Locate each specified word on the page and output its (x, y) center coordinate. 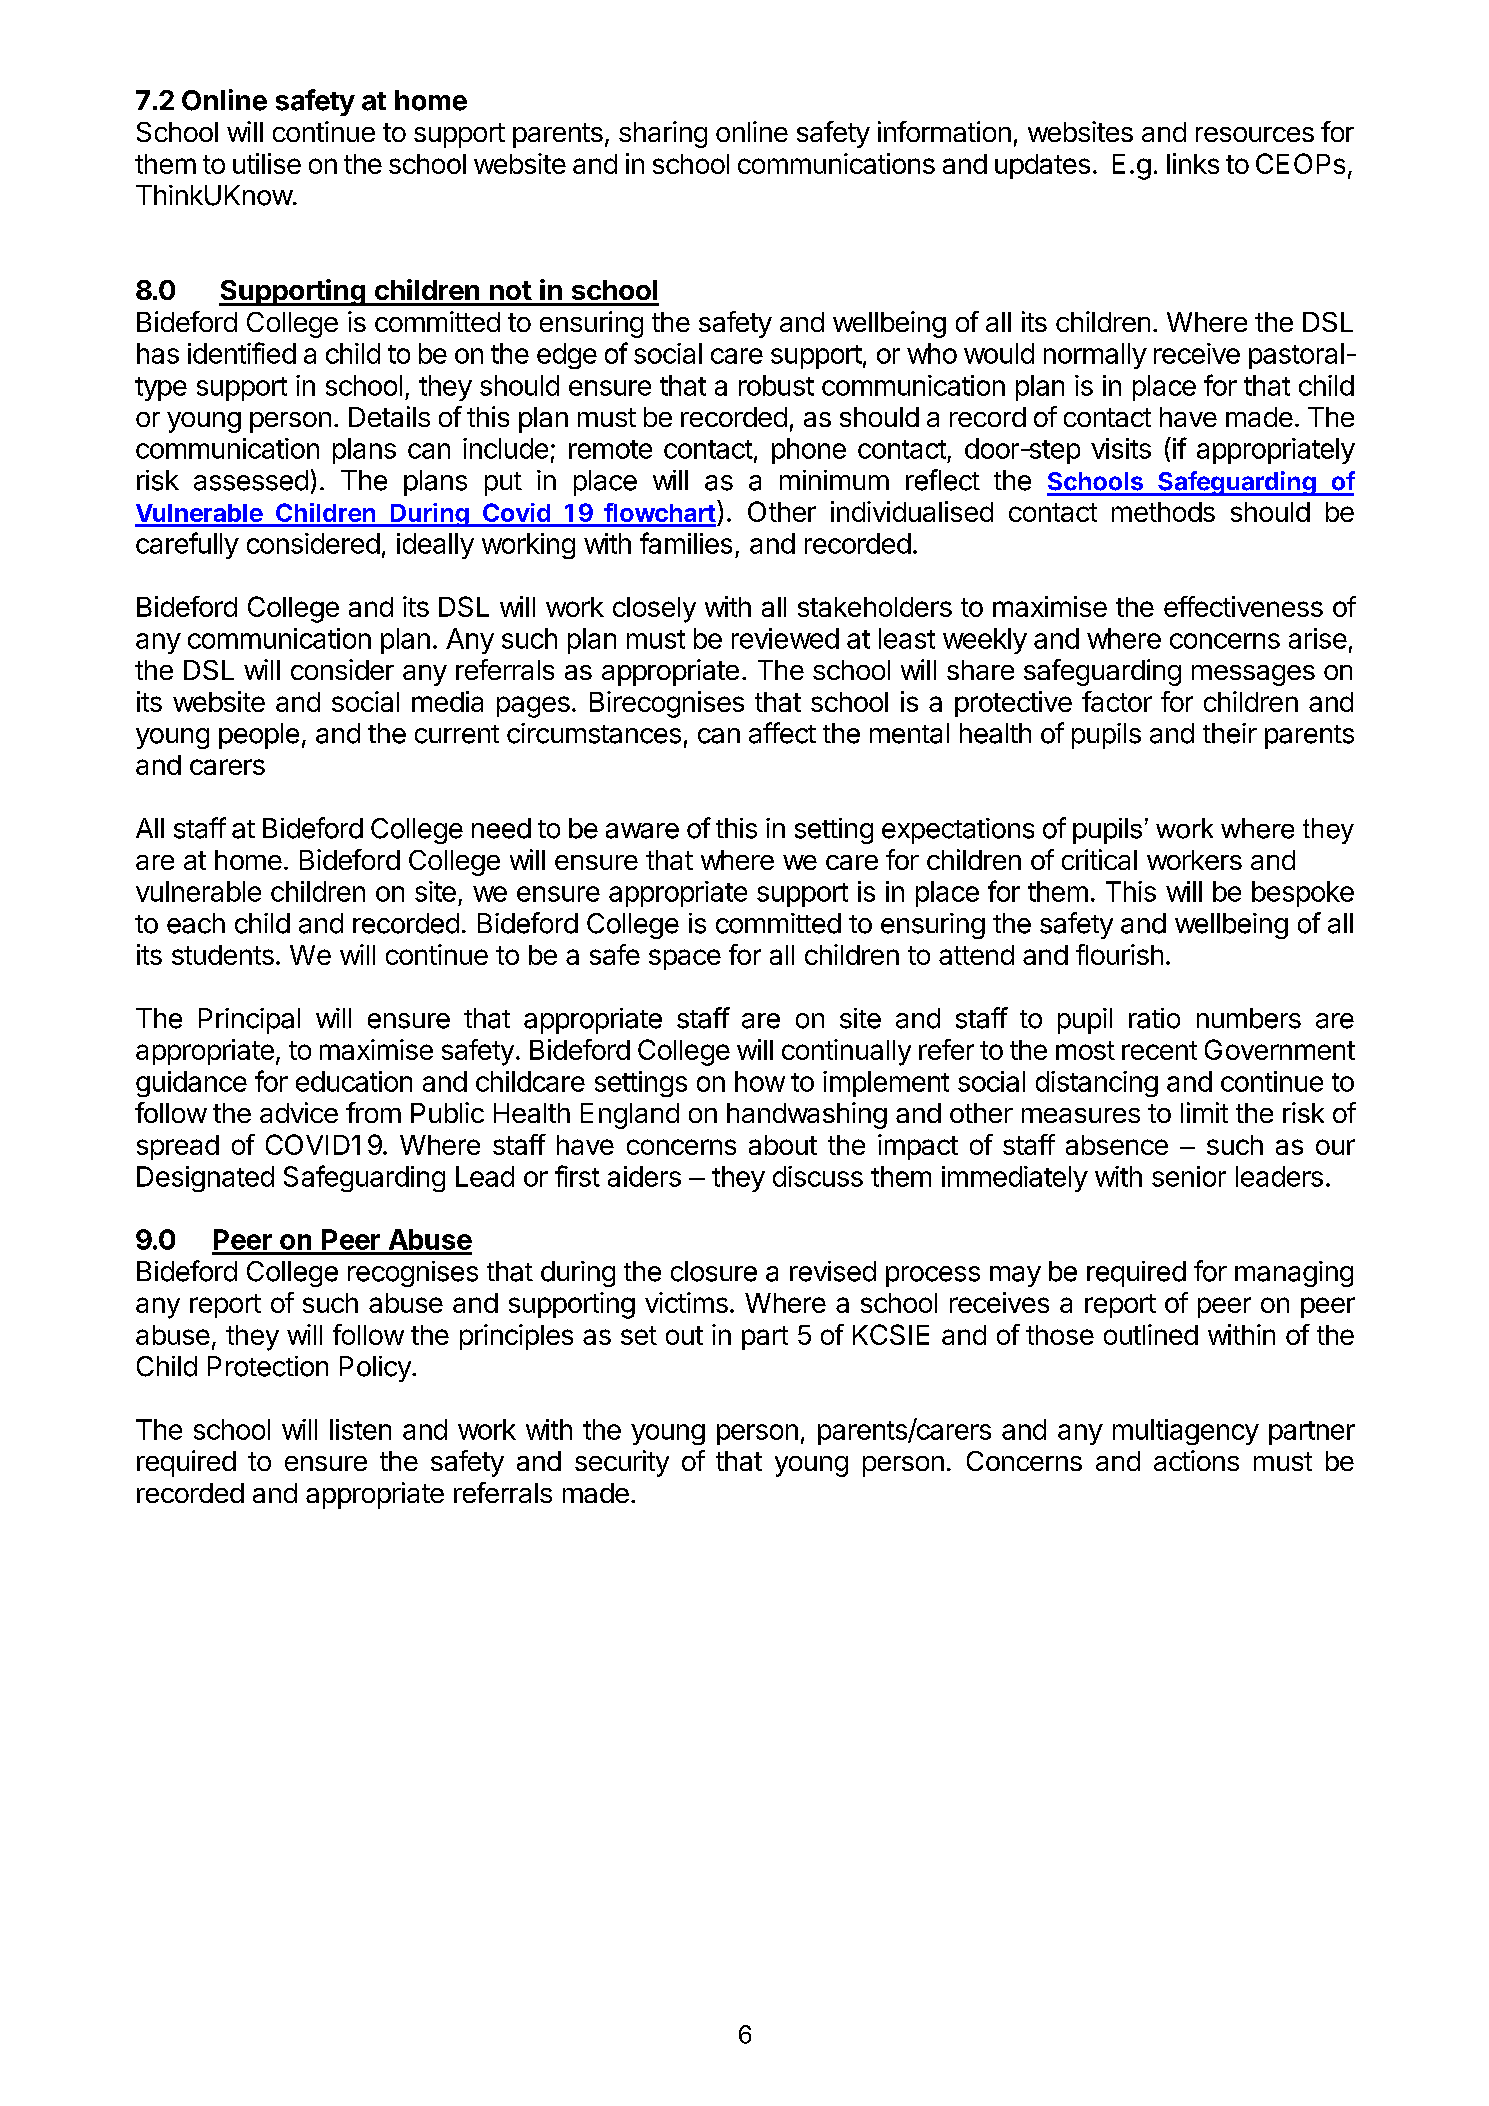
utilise (267, 163)
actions (1196, 1460)
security (622, 1463)
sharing (663, 134)
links (1193, 163)
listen (360, 1429)
